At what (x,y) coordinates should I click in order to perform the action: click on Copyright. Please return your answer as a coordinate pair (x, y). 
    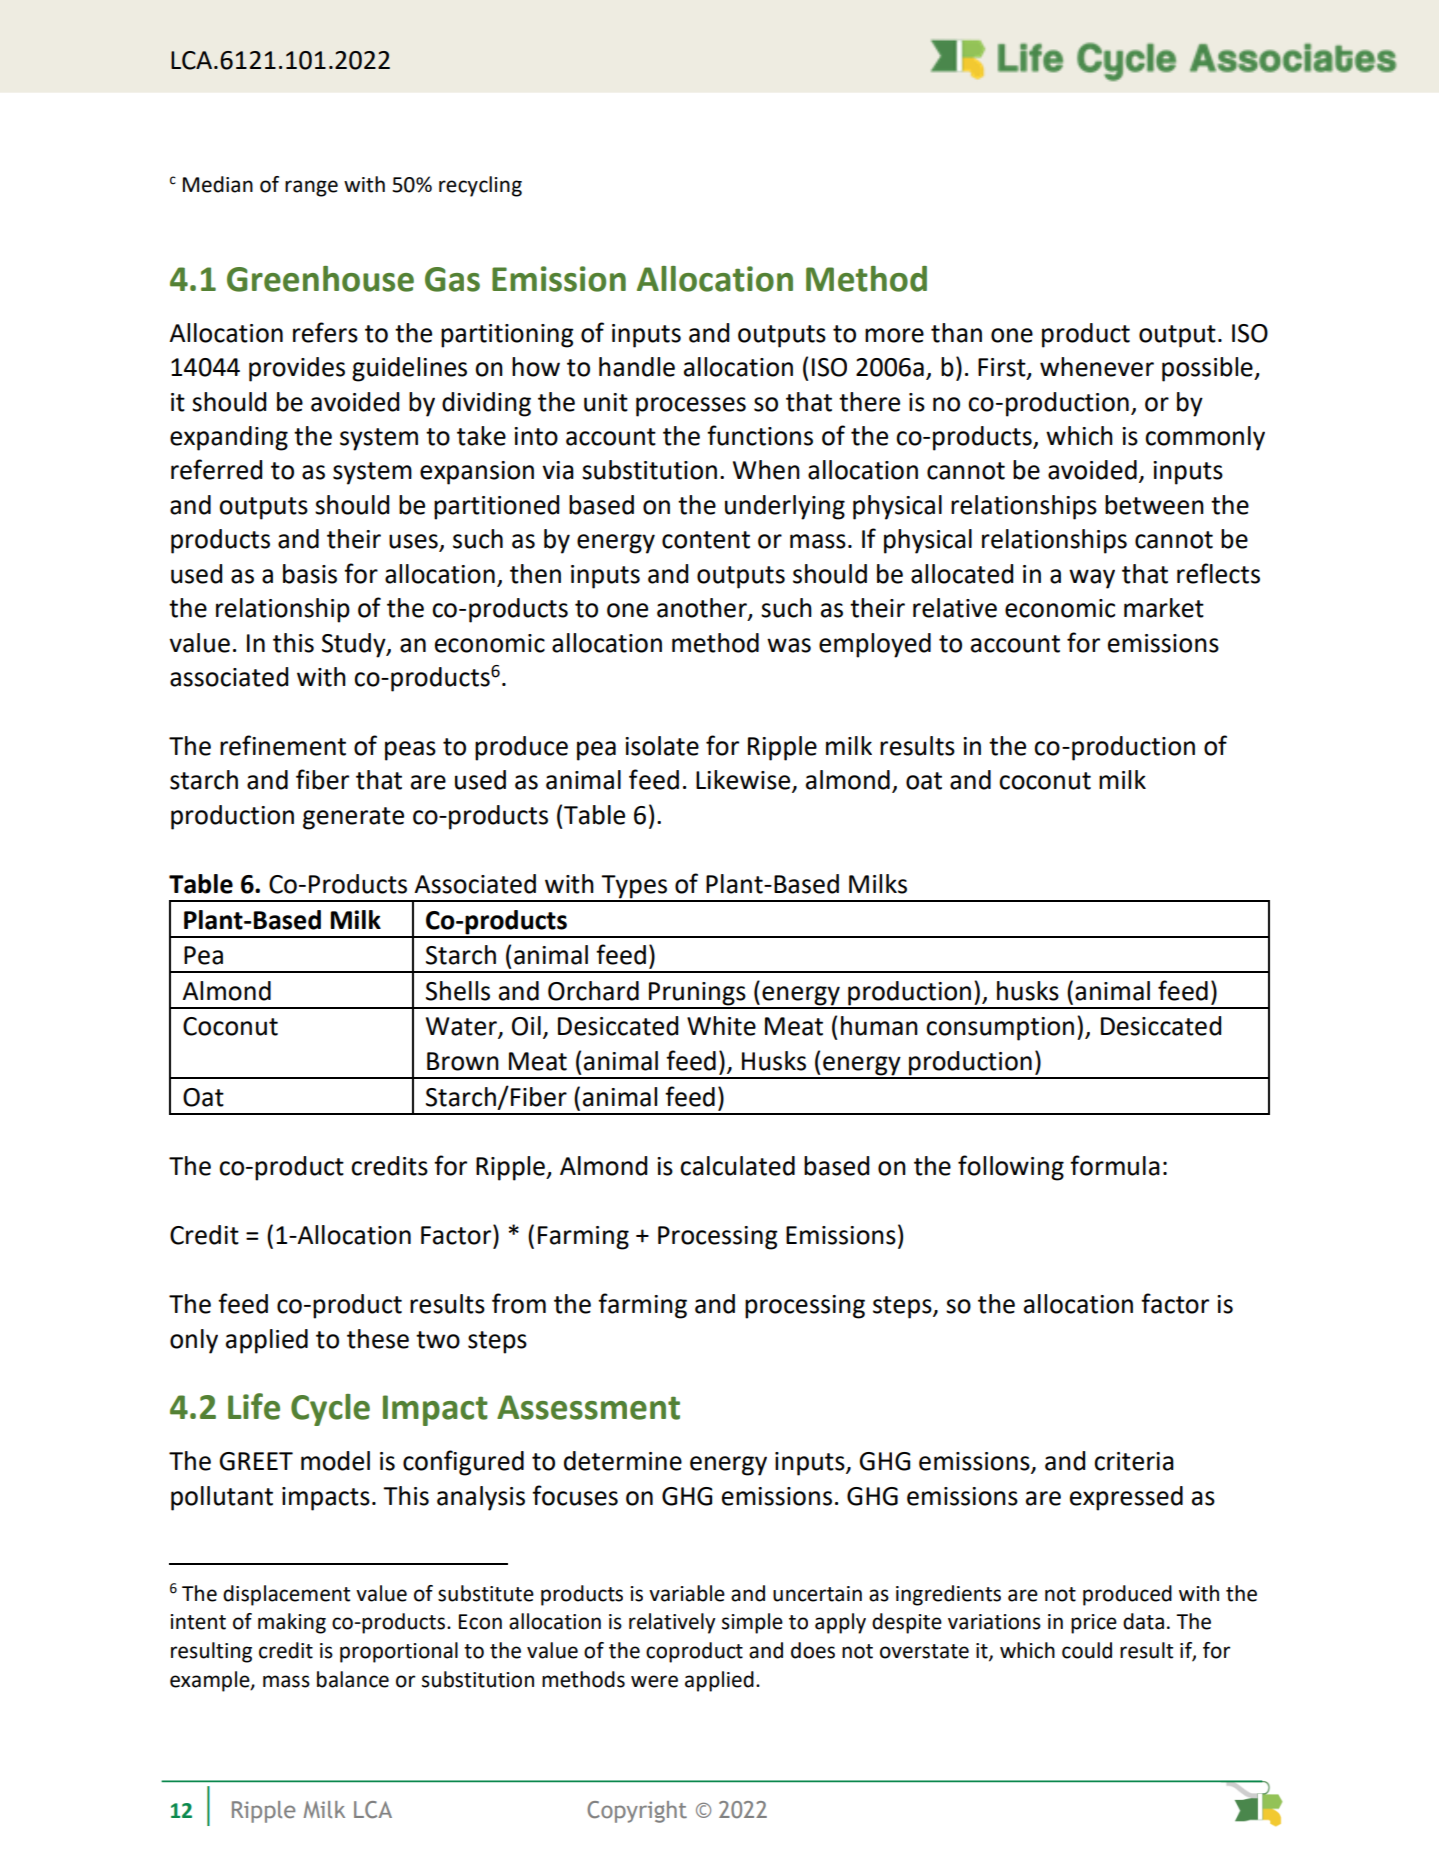
    Looking at the image, I should click on (637, 1812).
